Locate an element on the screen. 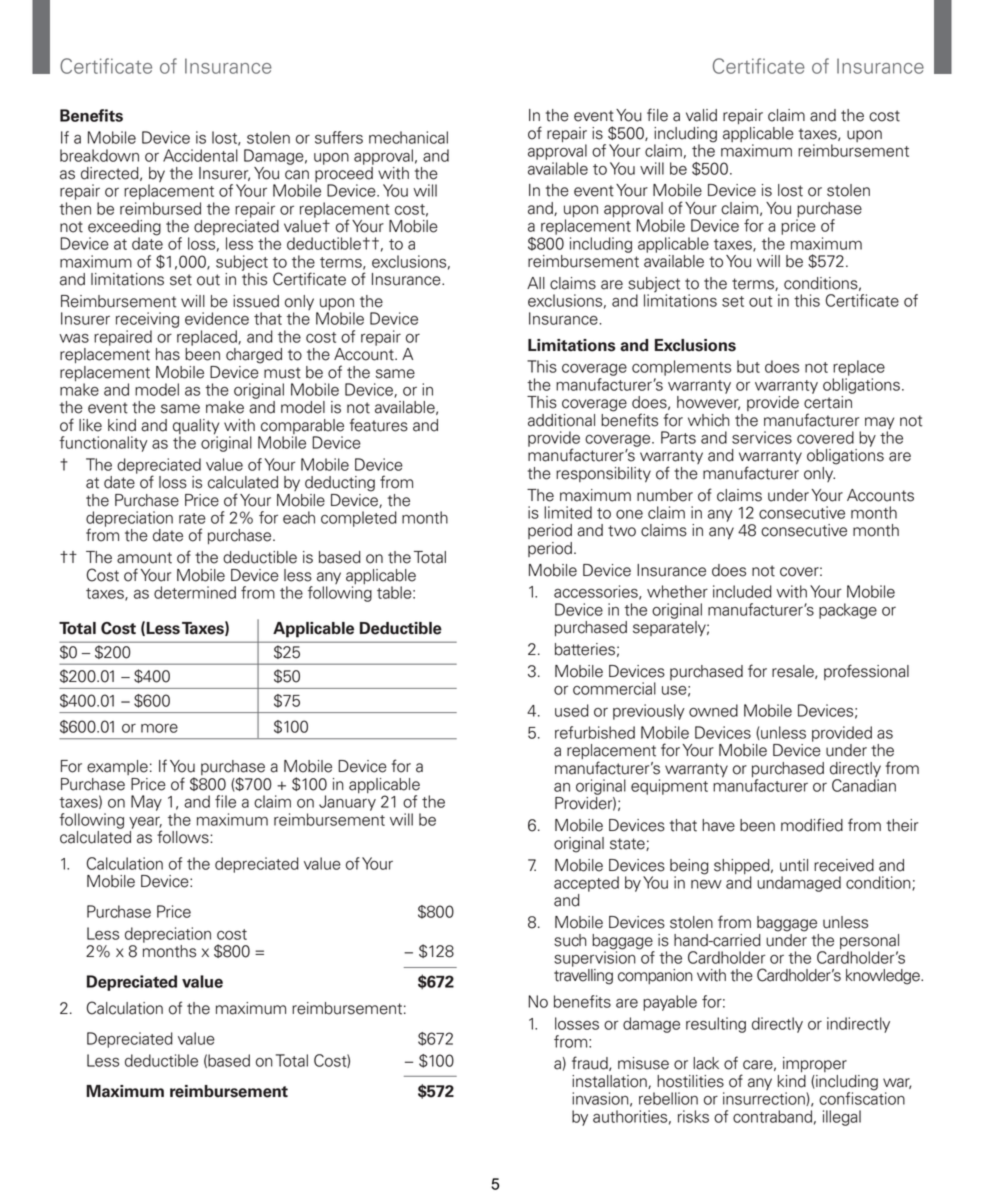 The image size is (991, 1204). commercial is located at coordinates (614, 688).
